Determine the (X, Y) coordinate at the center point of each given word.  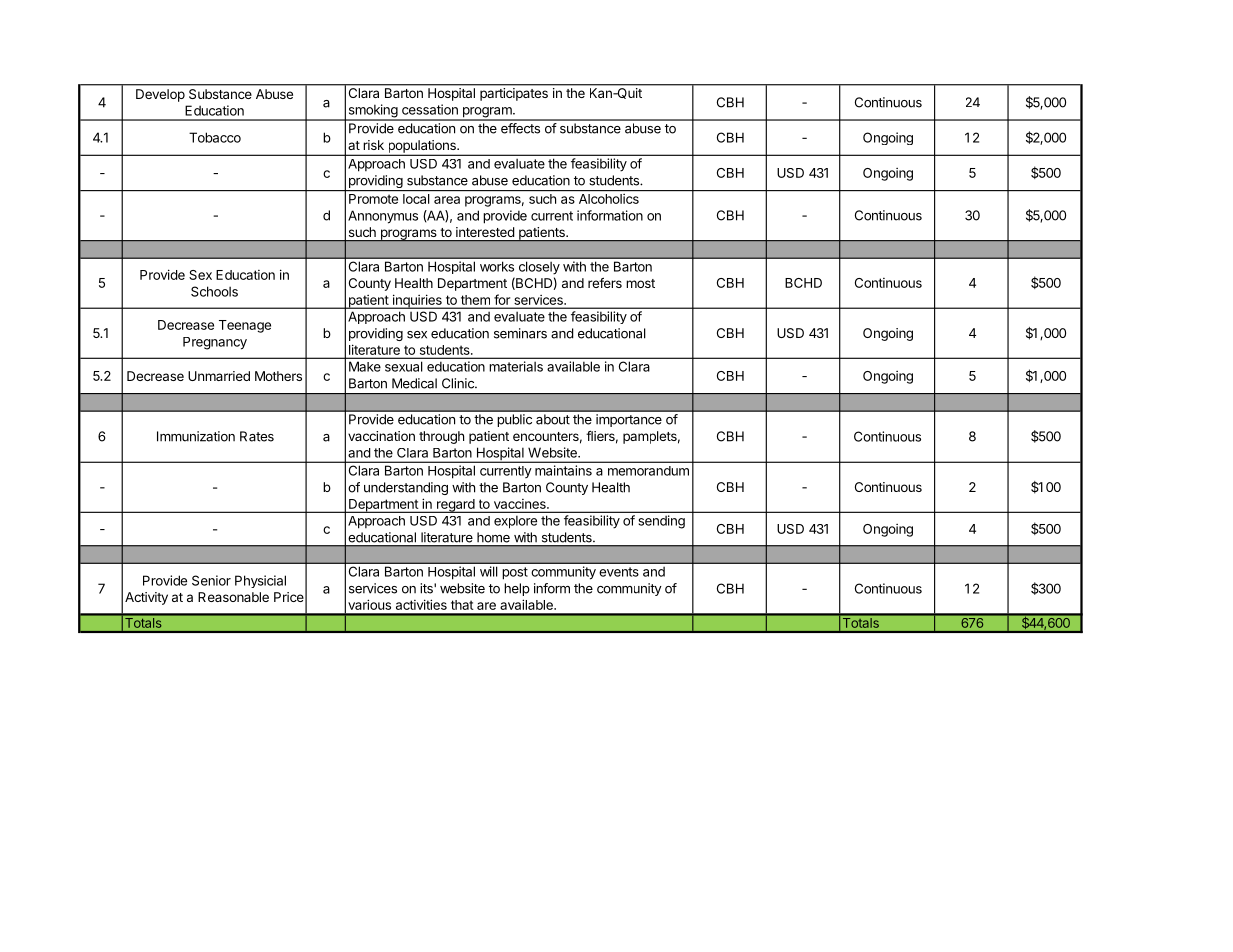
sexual (403, 367)
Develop (160, 95)
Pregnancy (215, 343)
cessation (430, 109)
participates (514, 94)
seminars (520, 333)
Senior (211, 580)
